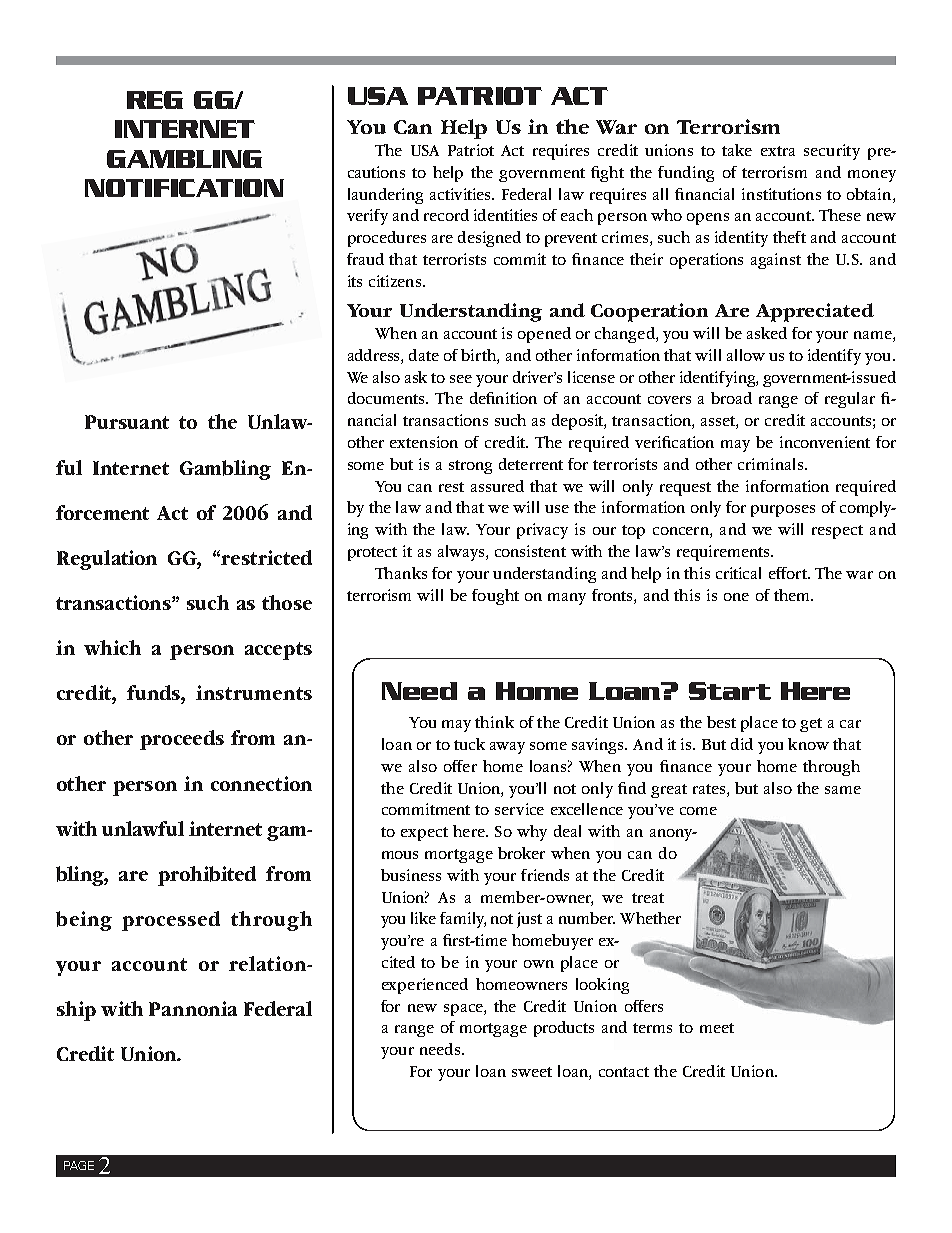 This page has height=1233, width=952. I want to click on PAGE, so click(79, 1165).
